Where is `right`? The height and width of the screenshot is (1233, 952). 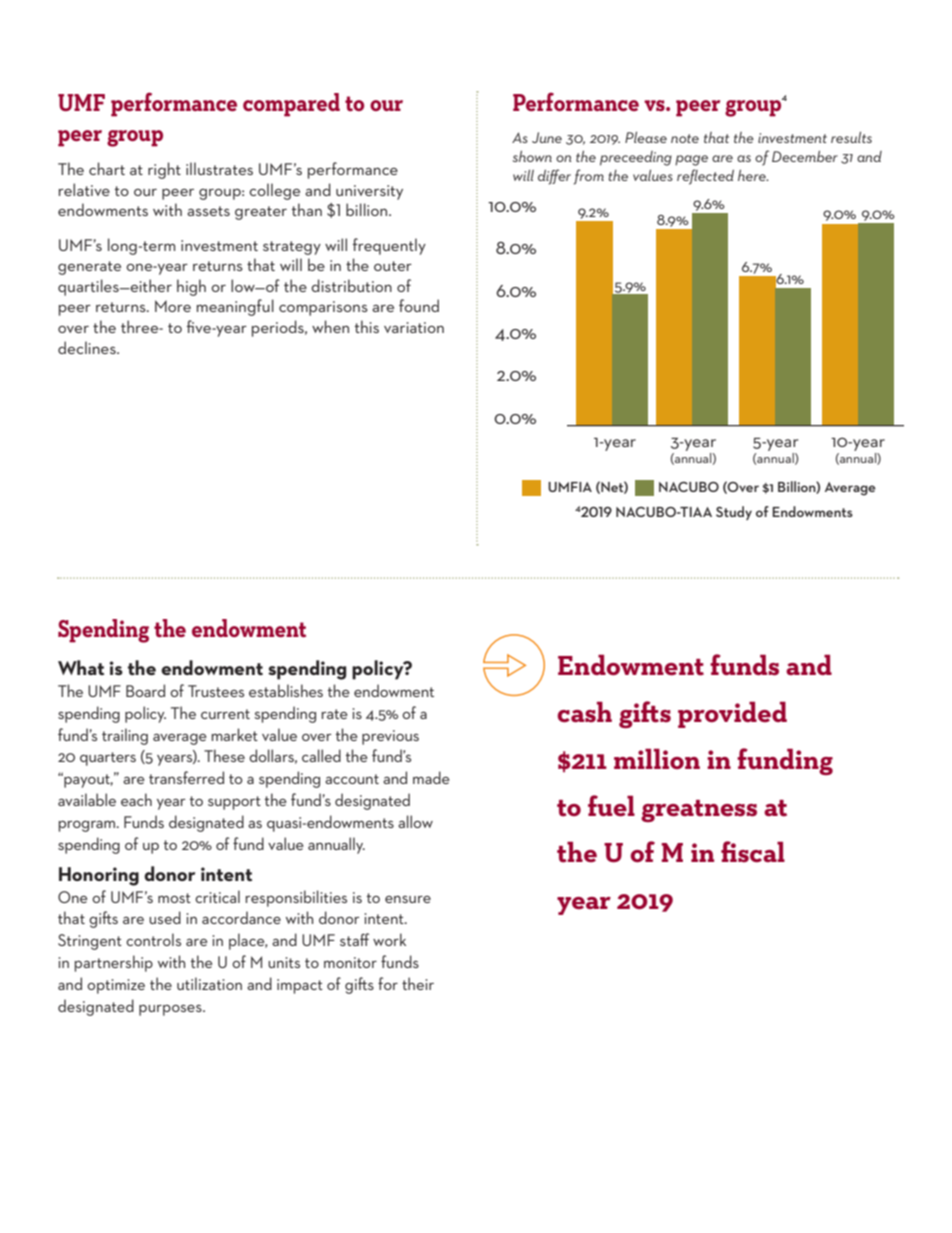
right is located at coordinates (164, 170).
